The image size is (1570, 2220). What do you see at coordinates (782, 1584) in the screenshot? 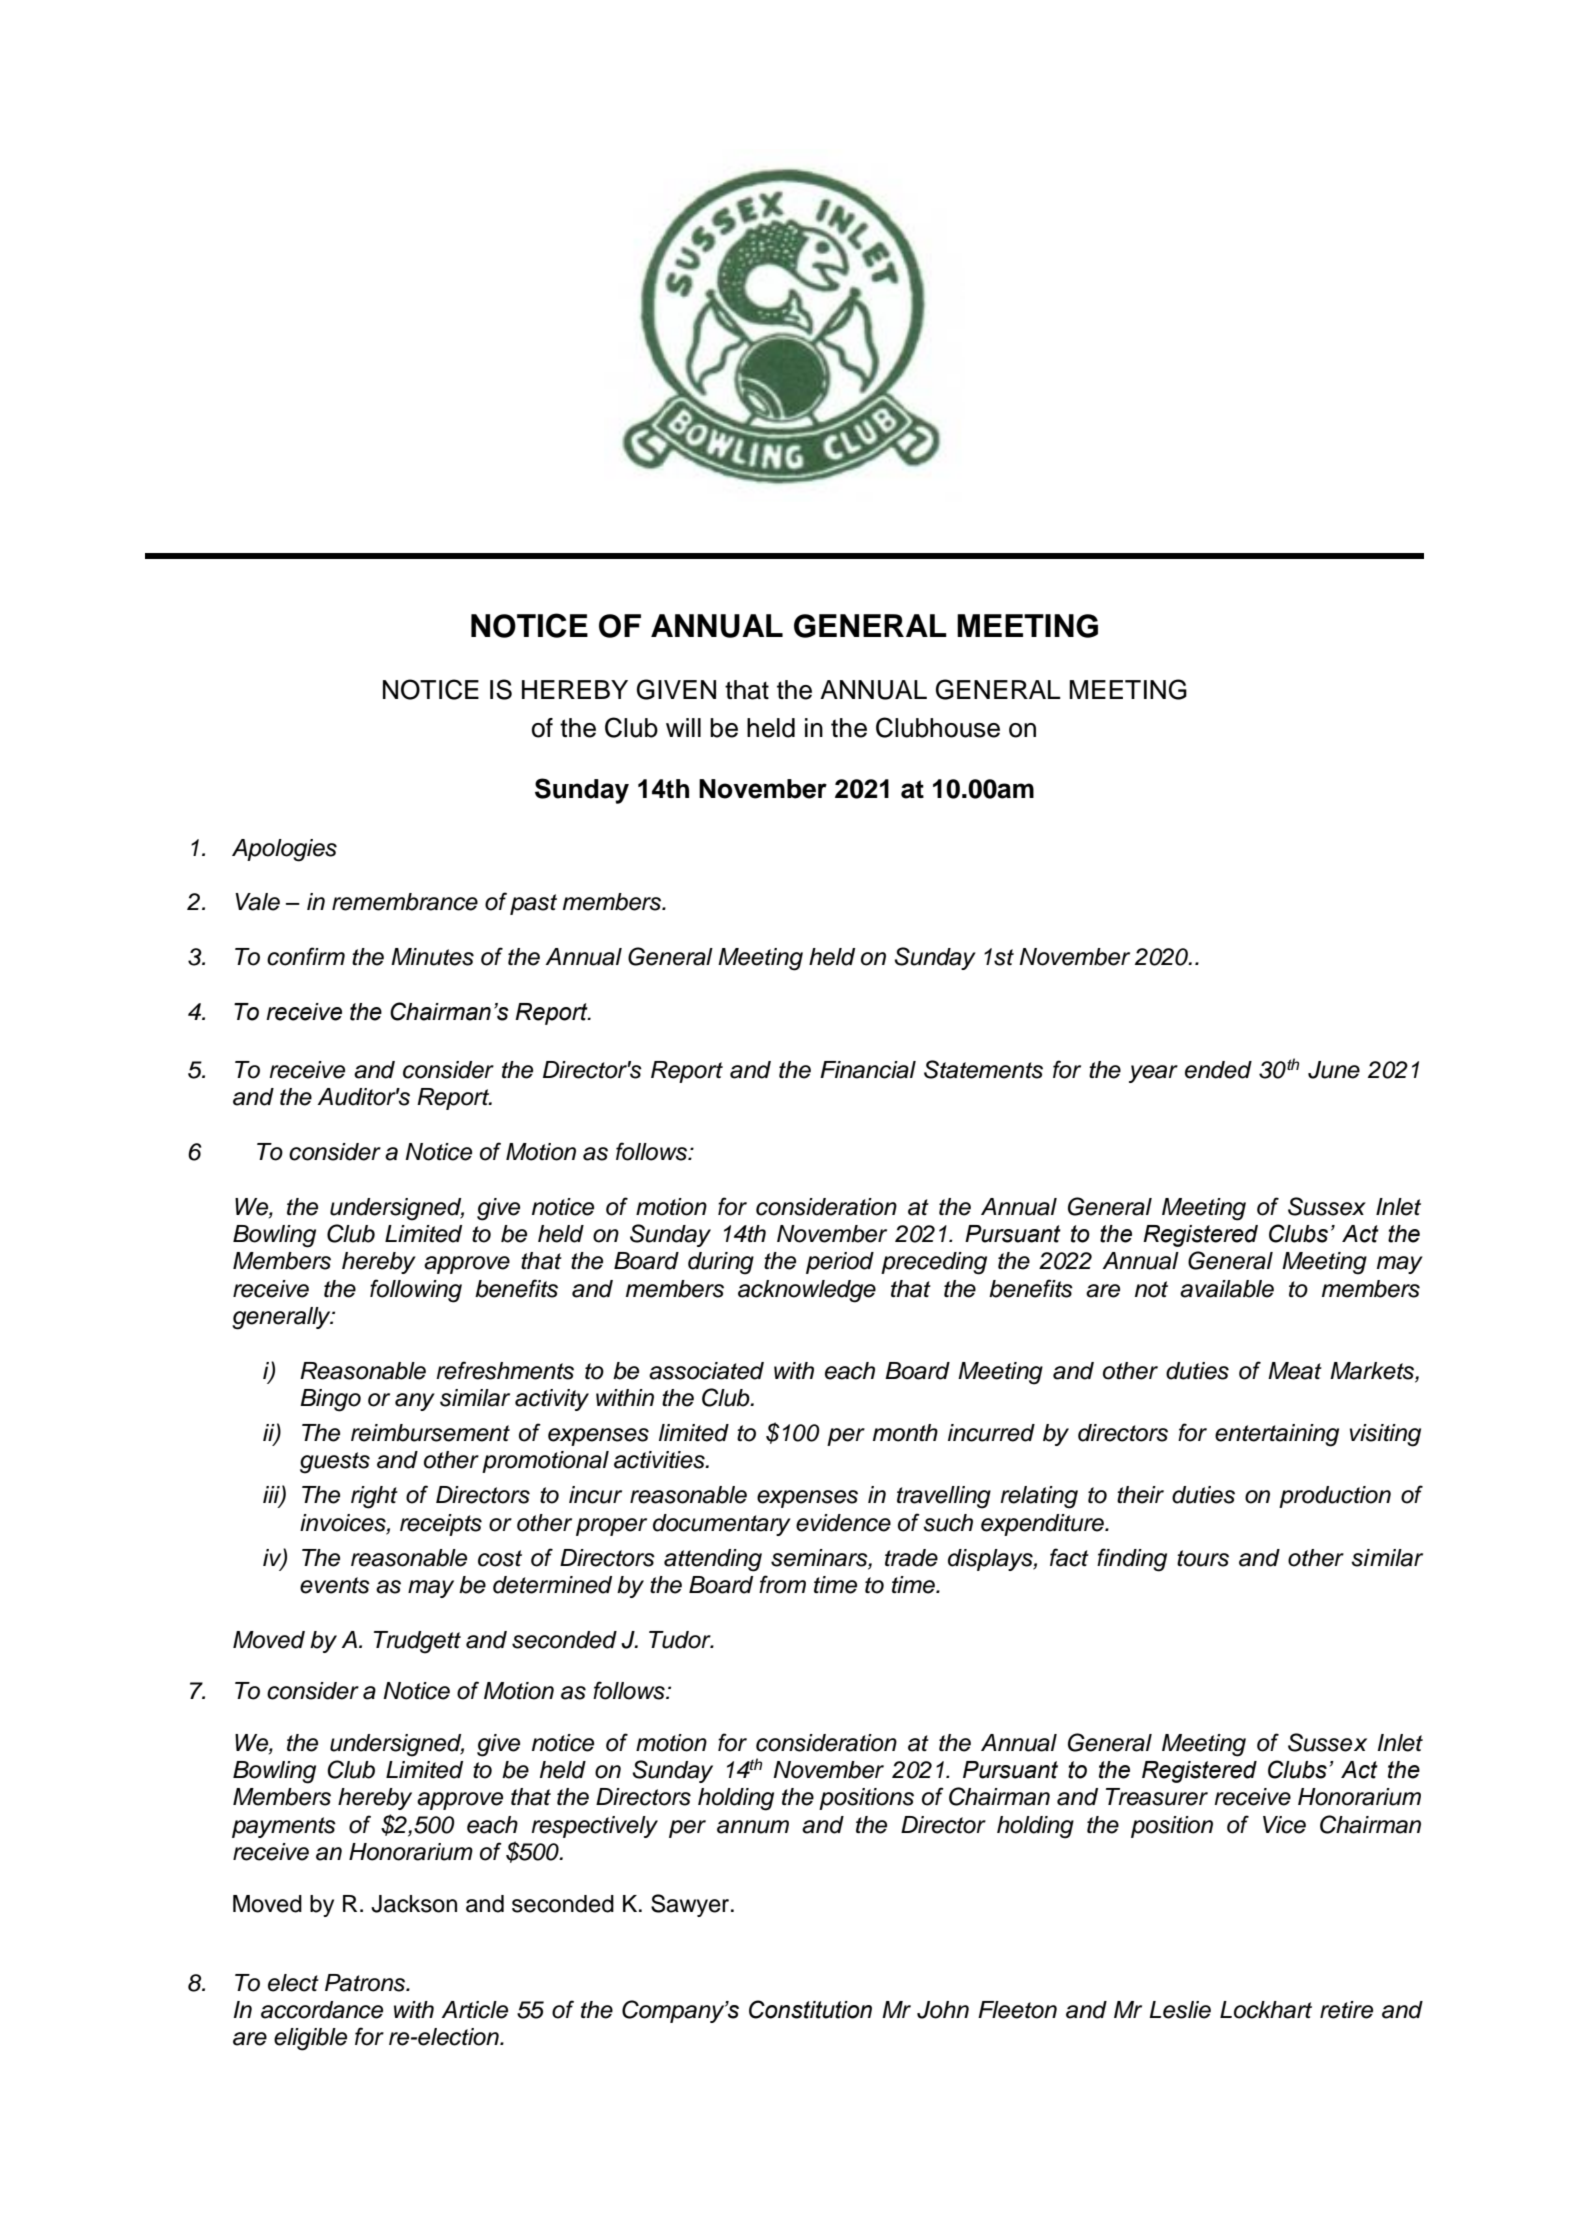
I see `from` at bounding box center [782, 1584].
